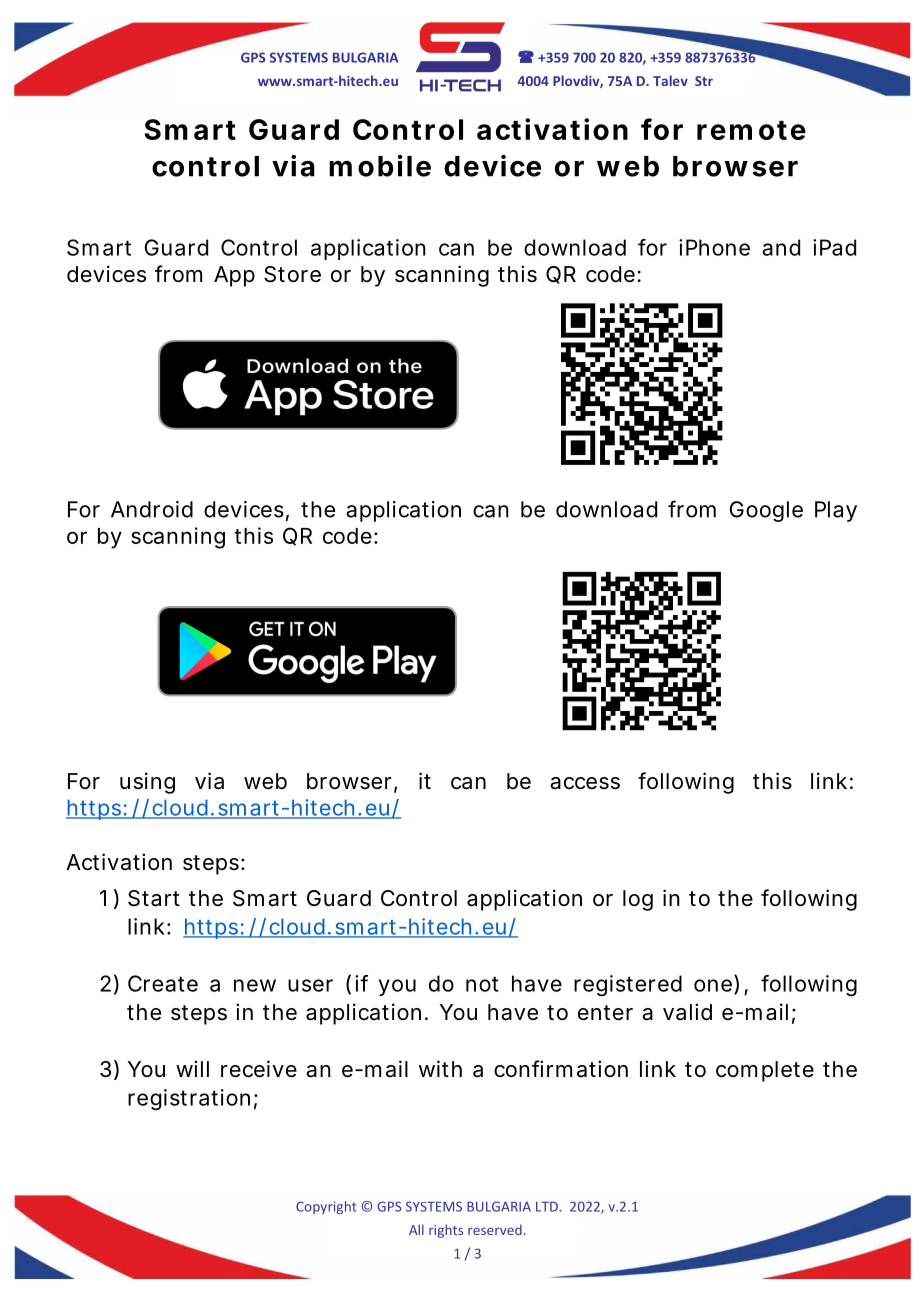 The width and height of the image is (924, 1308). What do you see at coordinates (836, 511) in the image?
I see `Play` at bounding box center [836, 511].
